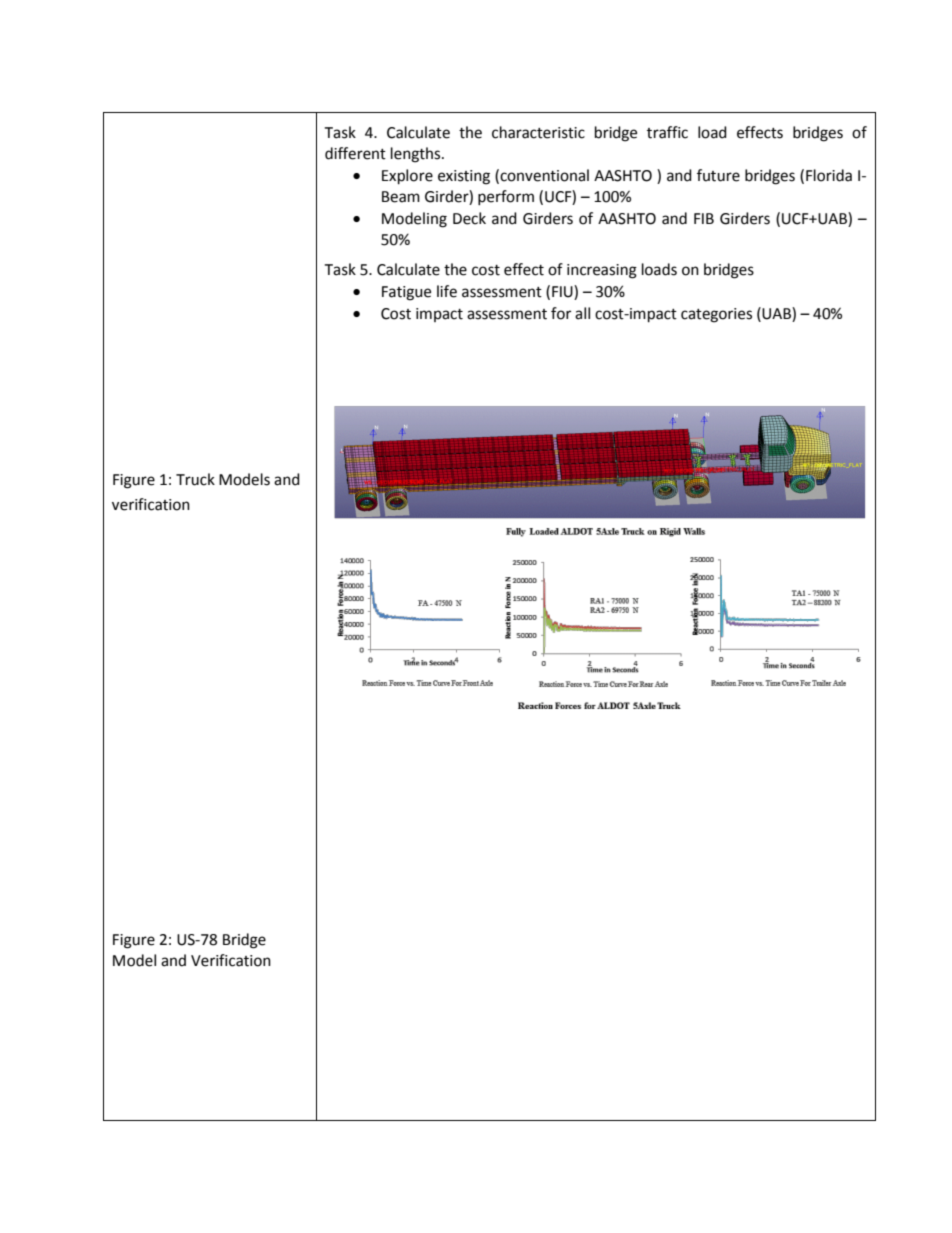 The height and width of the image is (1233, 952). Describe the element at coordinates (716, 315) in the image. I see `categories` at that location.
